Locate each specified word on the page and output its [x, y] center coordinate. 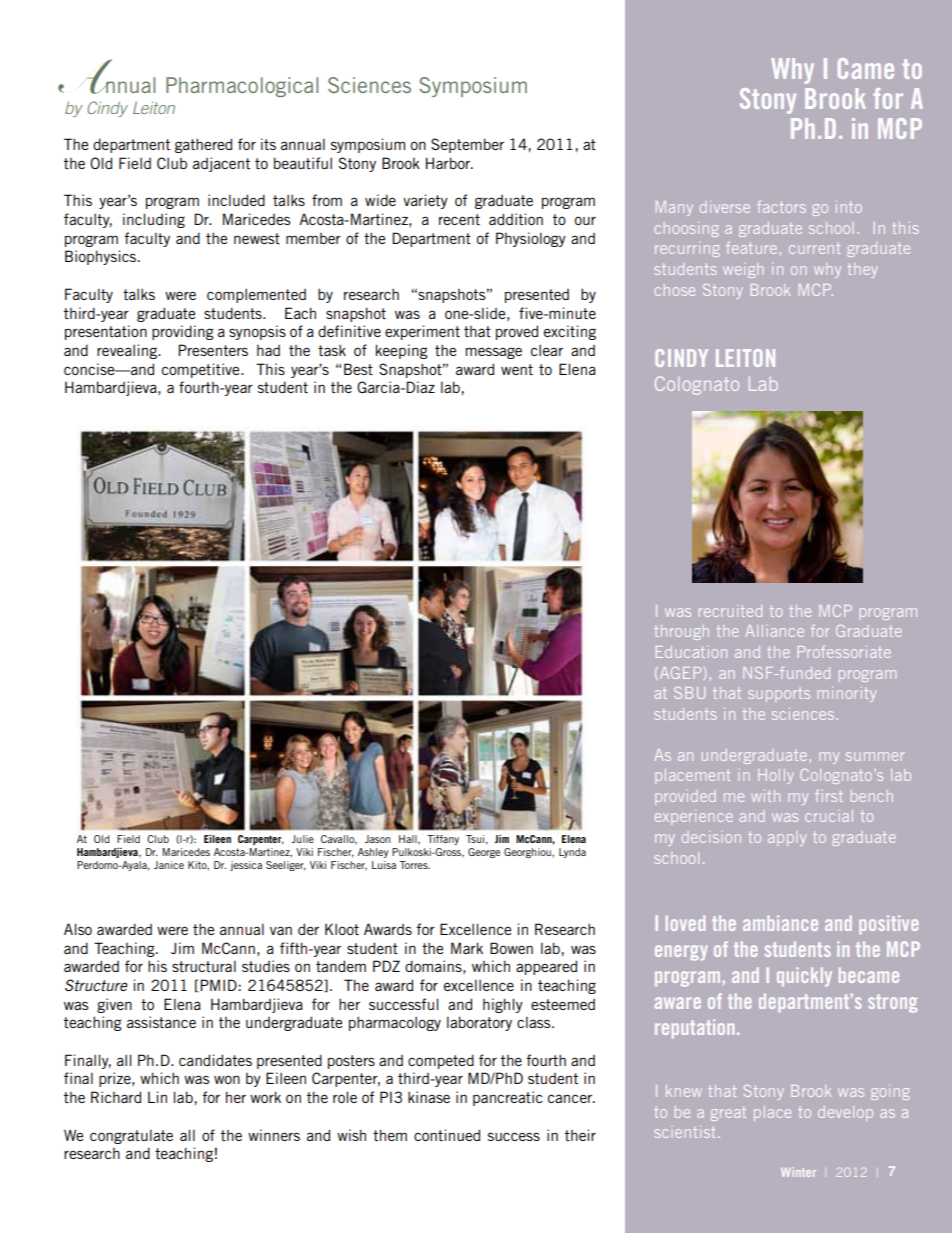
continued [447, 1135]
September [467, 145]
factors [781, 207]
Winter [798, 1172]
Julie [302, 839]
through [681, 632]
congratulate [131, 1137]
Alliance [774, 631]
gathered [203, 145]
